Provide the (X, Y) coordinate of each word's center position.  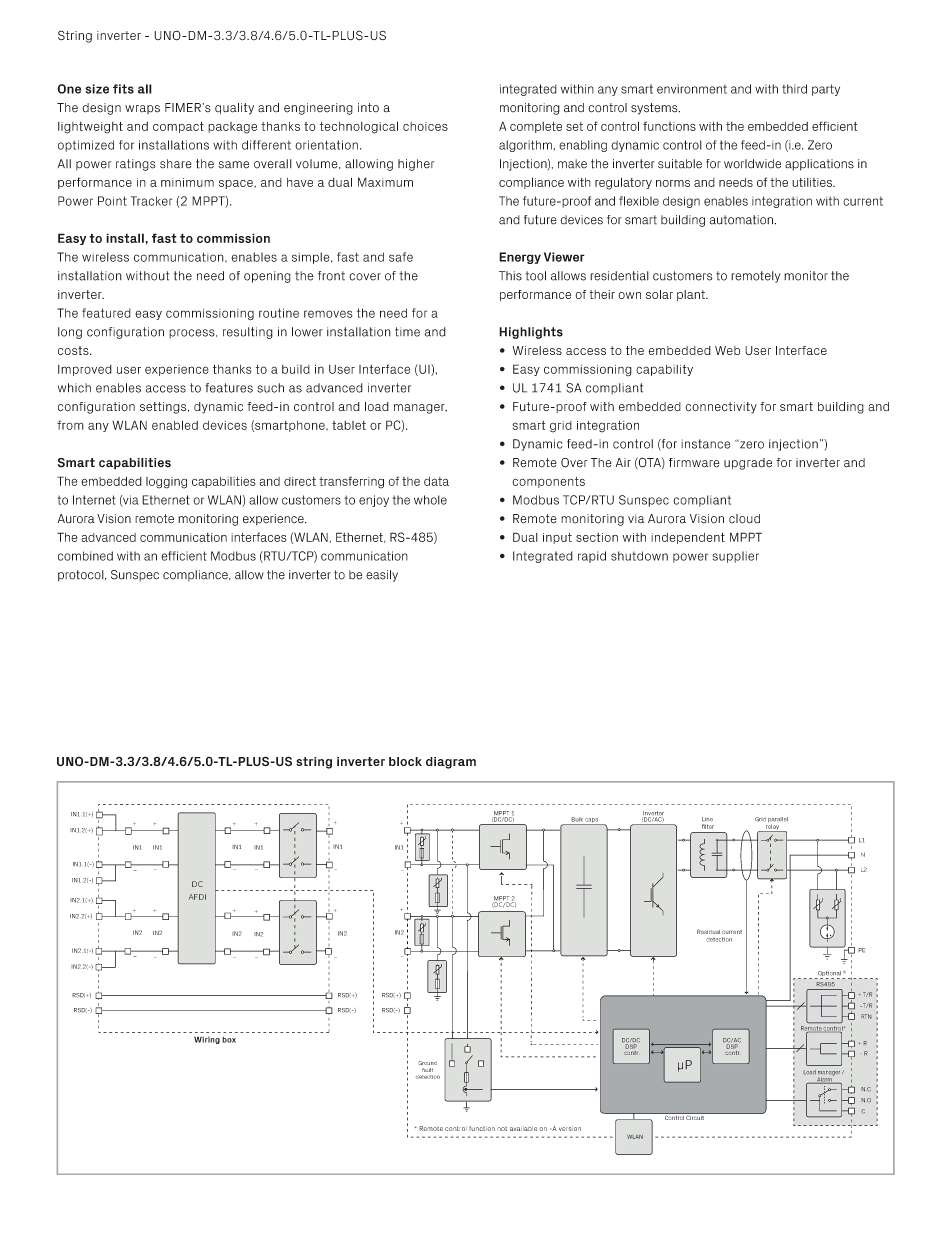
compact (178, 127)
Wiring (207, 1040)
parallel (778, 821)
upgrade (748, 464)
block (405, 761)
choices (425, 126)
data (436, 481)
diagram (451, 763)
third (794, 89)
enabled (175, 425)
